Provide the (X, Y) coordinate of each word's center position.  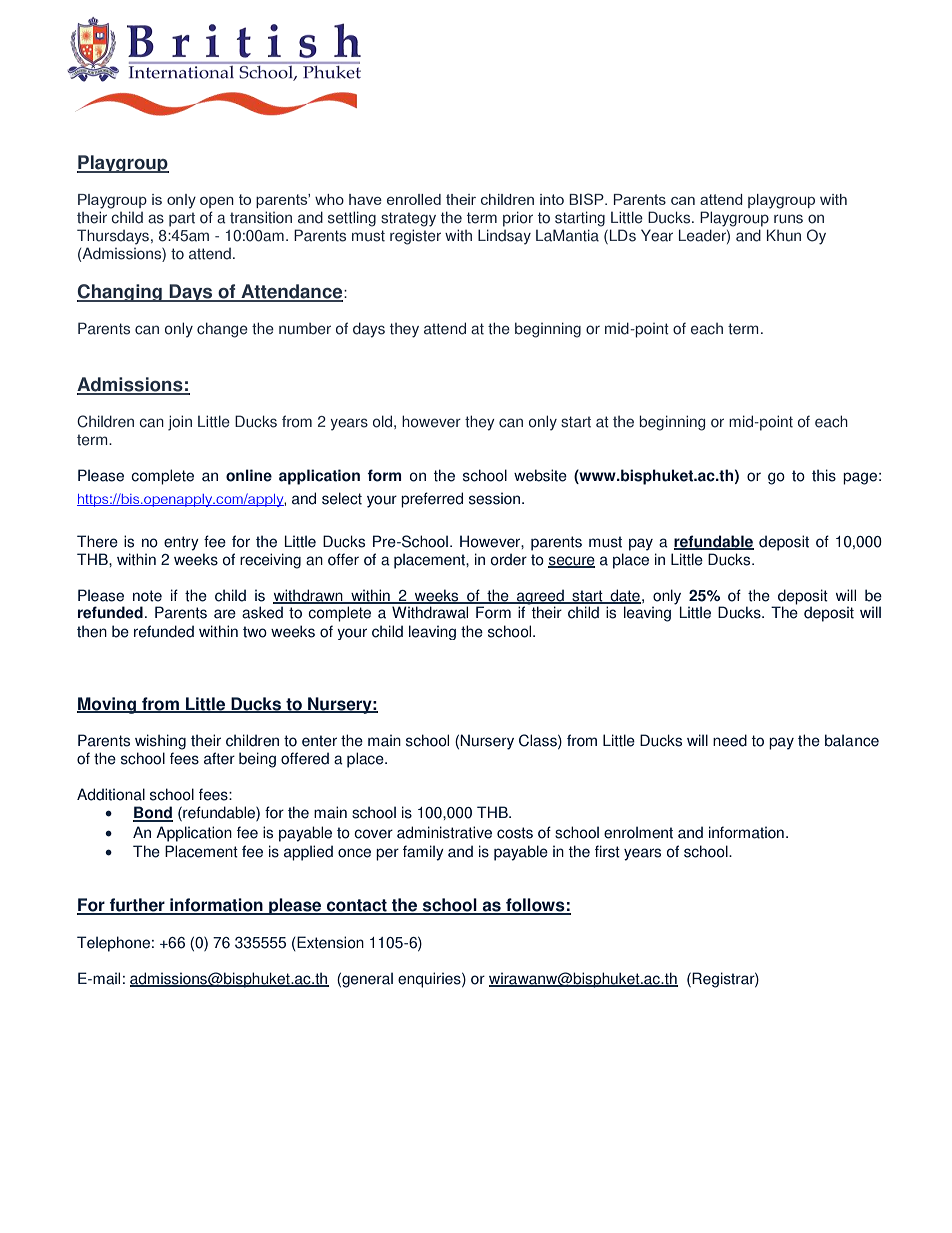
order (509, 559)
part (182, 219)
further (137, 906)
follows (535, 906)
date (624, 596)
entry (181, 543)
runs (788, 219)
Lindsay (504, 237)
